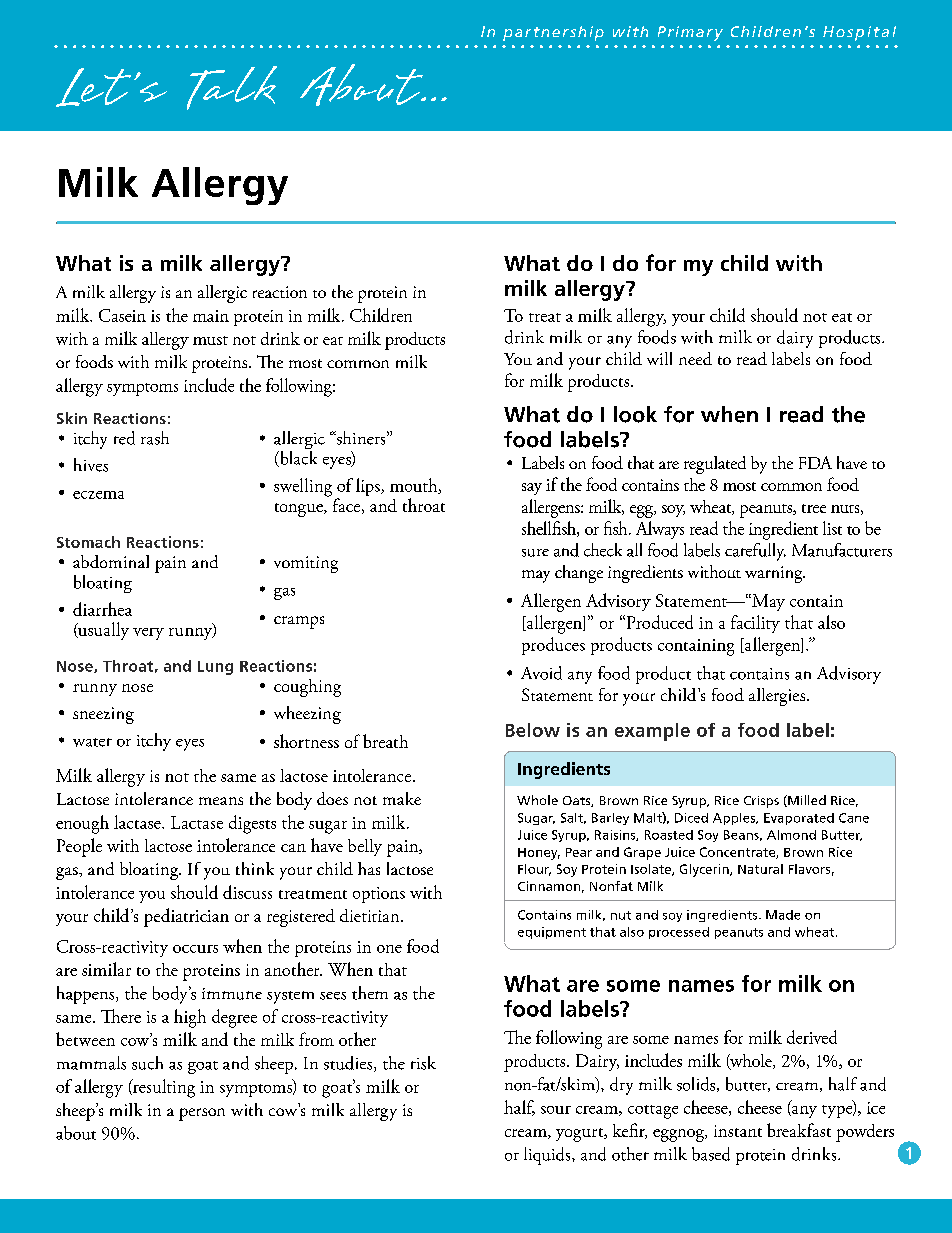 The image size is (952, 1233). Describe the element at coordinates (202, 1114) in the document. I see `person` at that location.
